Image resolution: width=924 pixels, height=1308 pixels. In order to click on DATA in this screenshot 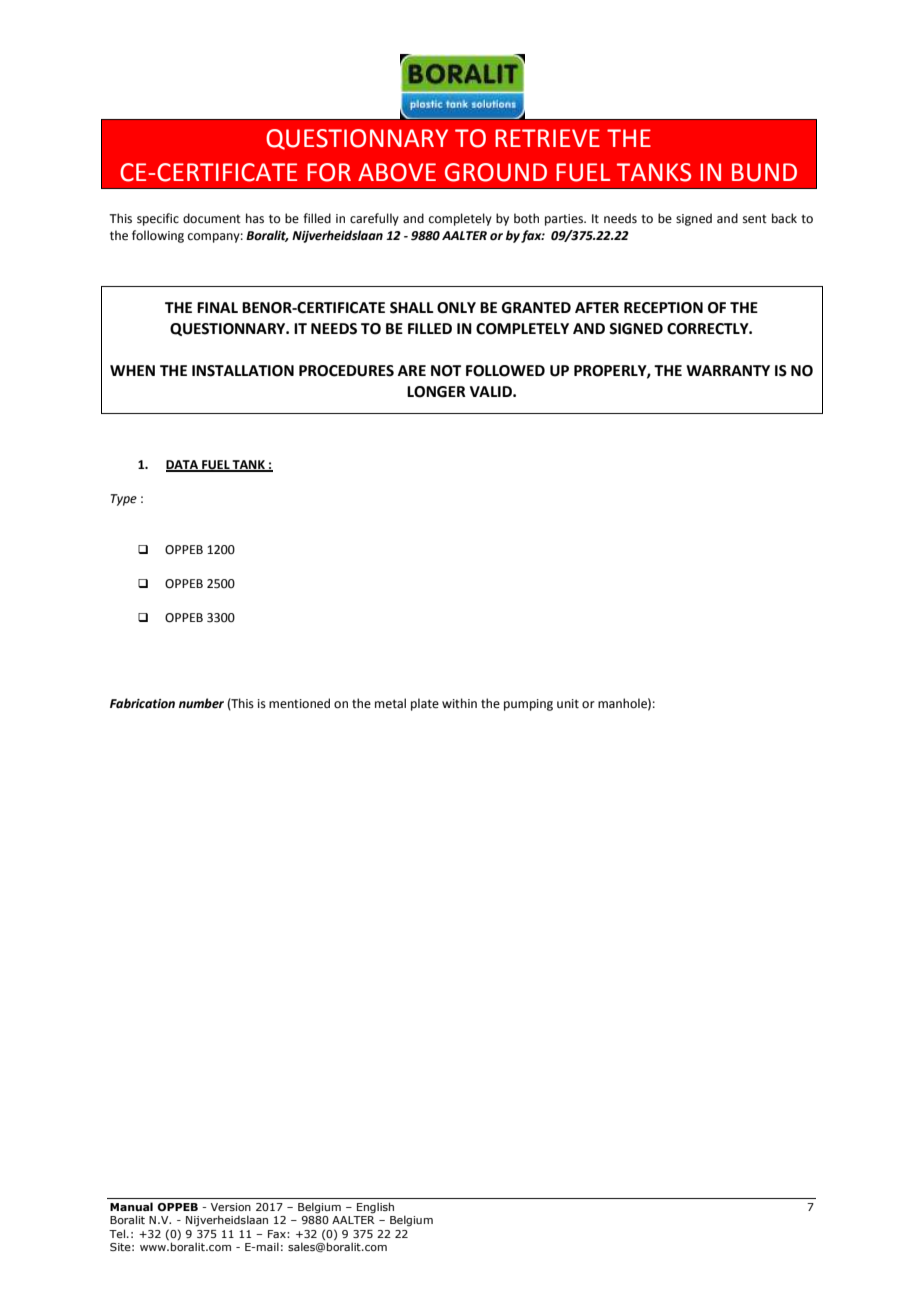, I will do `click(183, 465)`.
